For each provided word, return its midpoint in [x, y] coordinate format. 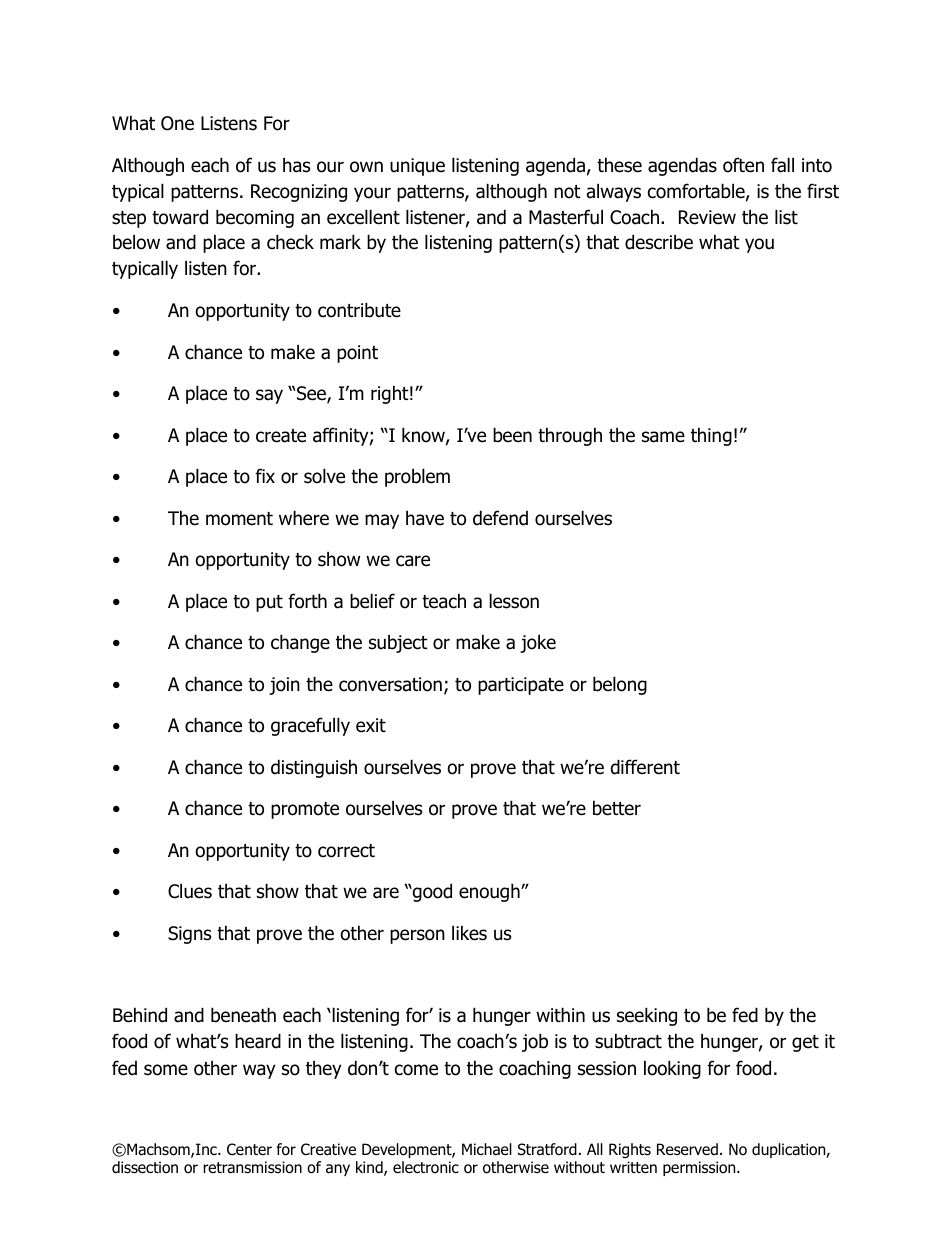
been [512, 435]
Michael [487, 1149]
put [269, 603]
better [617, 808]
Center [249, 1149]
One [177, 123]
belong [620, 685]
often [743, 165]
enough [490, 892]
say [269, 396]
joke [538, 643]
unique [417, 167]
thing [711, 436]
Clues [190, 891]
